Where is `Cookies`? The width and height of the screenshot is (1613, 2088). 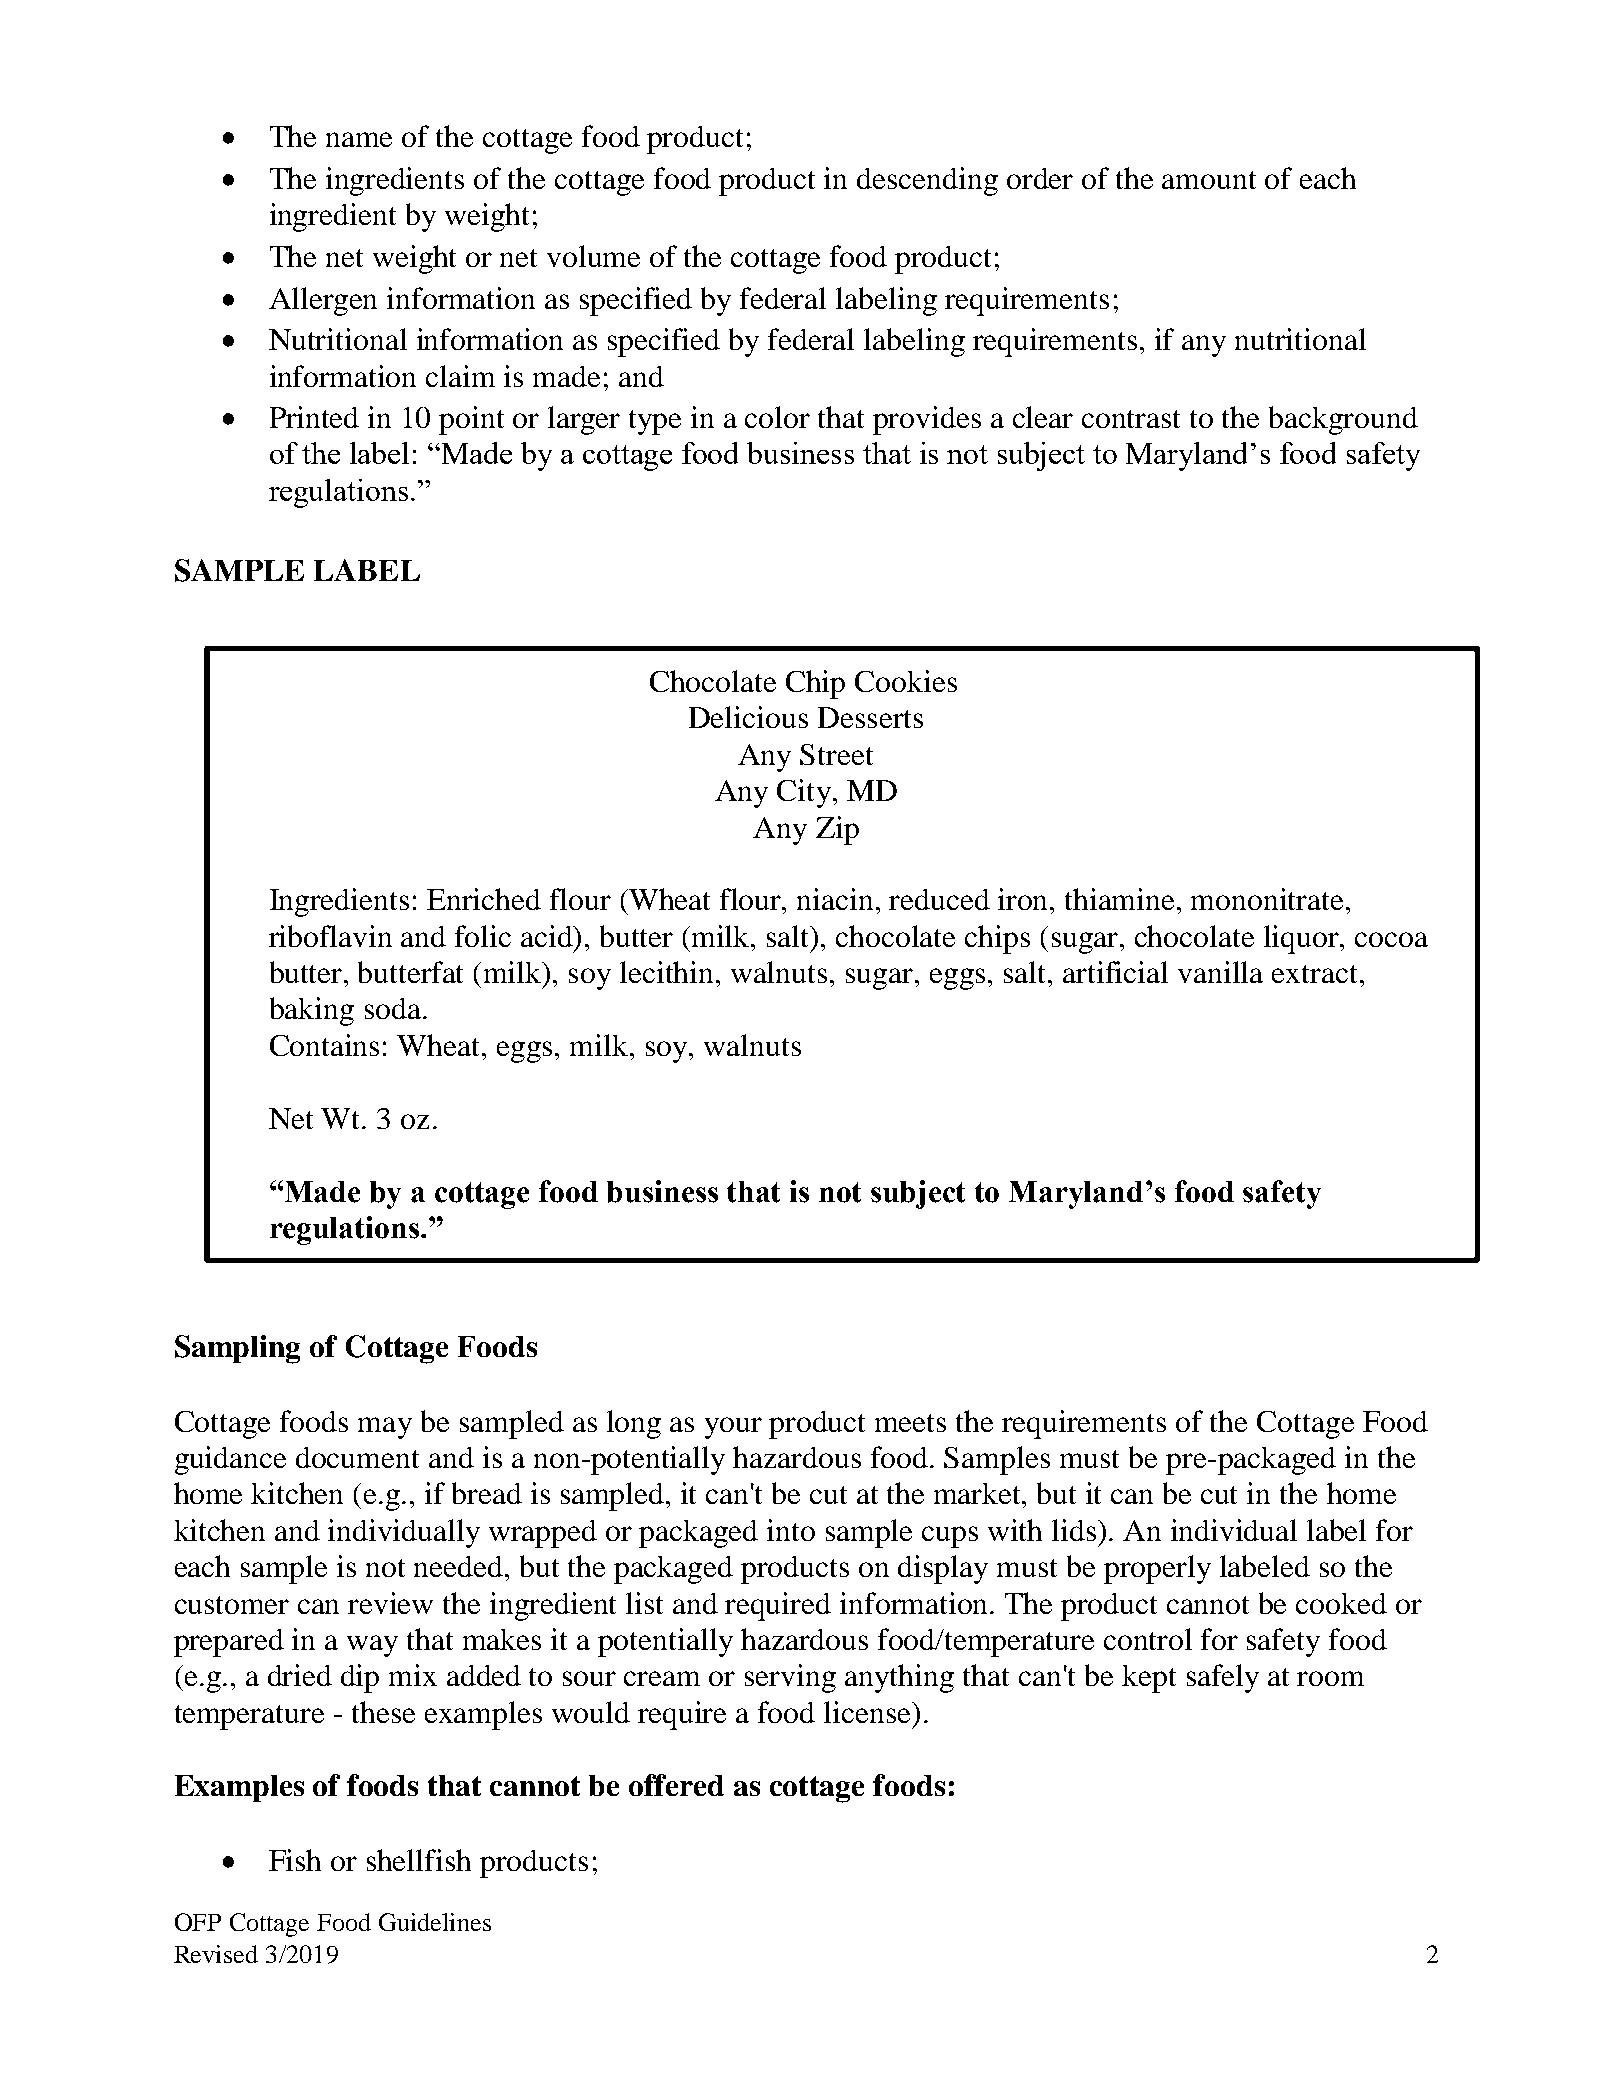 Cookies is located at coordinates (906, 681).
